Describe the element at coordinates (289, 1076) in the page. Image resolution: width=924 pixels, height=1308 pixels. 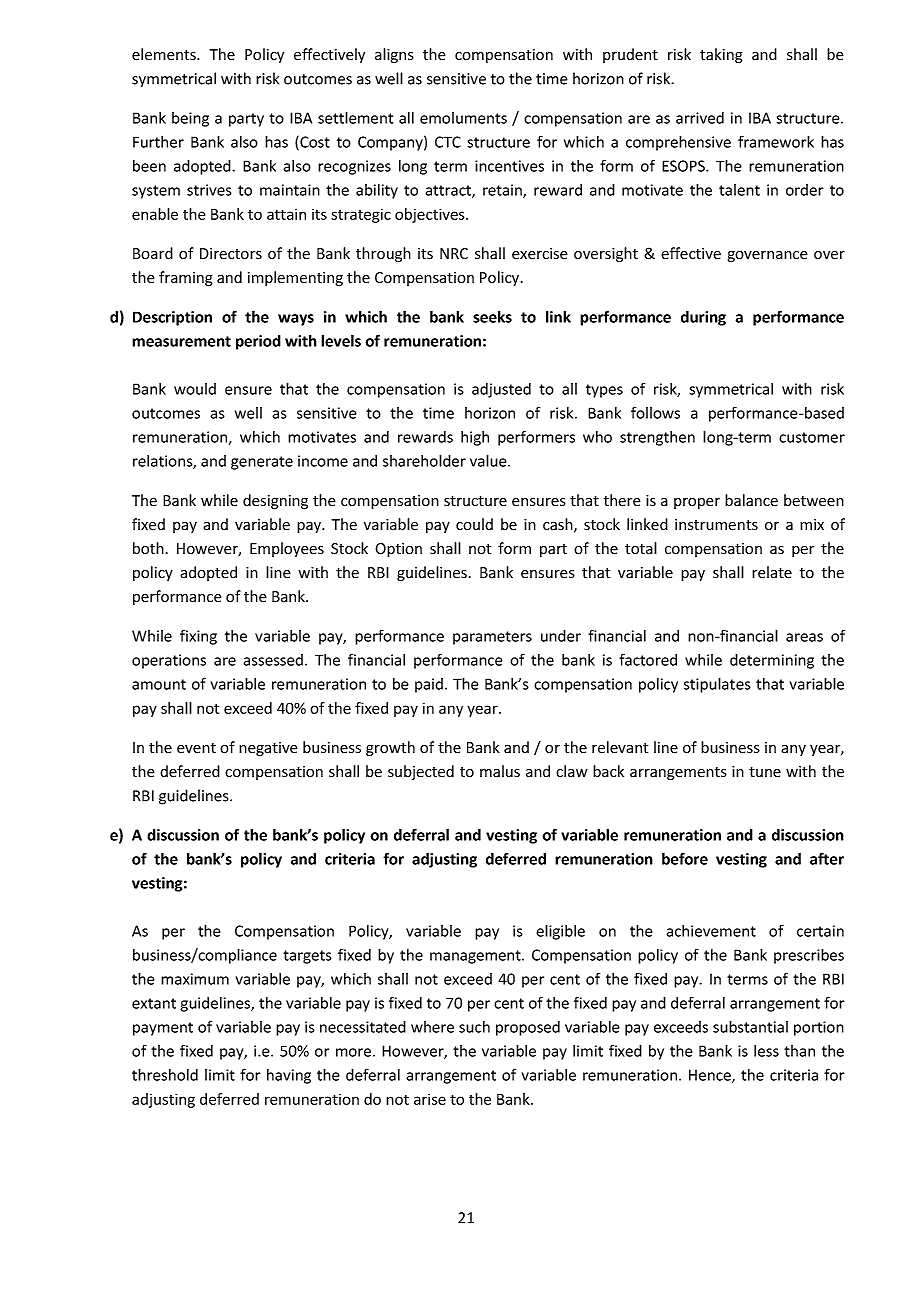
I see `having` at that location.
